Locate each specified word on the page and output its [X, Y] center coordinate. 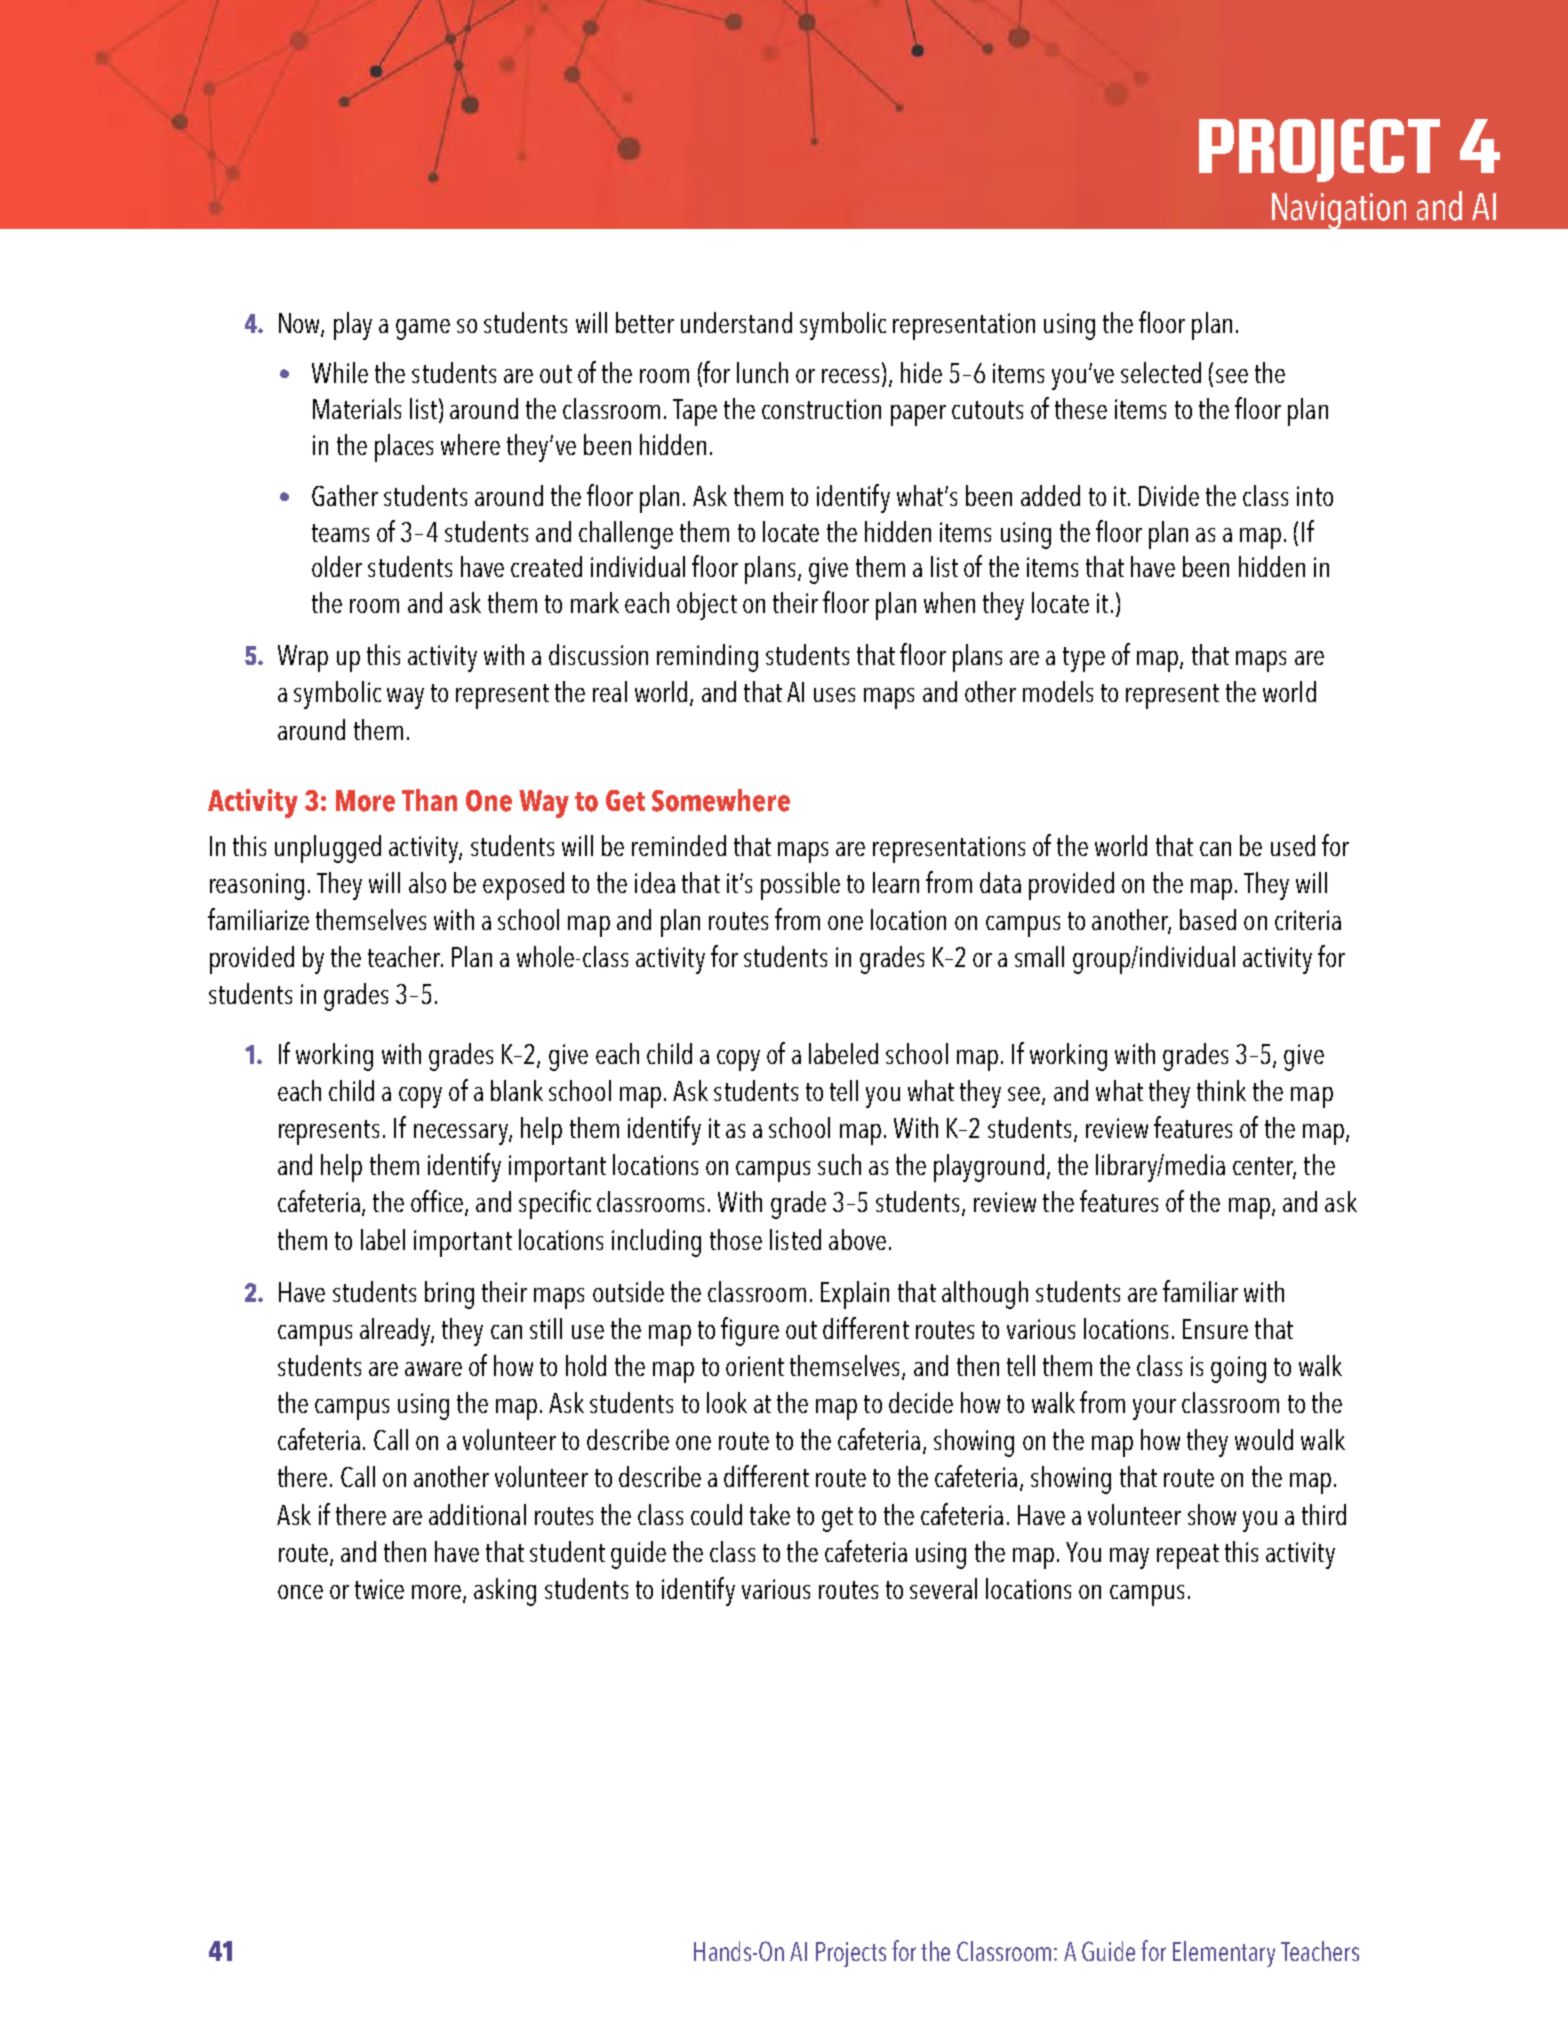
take [770, 1514]
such [839, 1164]
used [1293, 845]
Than [429, 800]
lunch [762, 372]
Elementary [1224, 1954]
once [300, 1592]
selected [1161, 372]
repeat [1188, 1556]
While [340, 372]
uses [834, 695]
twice [379, 1589]
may [1129, 1558]
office [438, 1202]
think [1221, 1090]
